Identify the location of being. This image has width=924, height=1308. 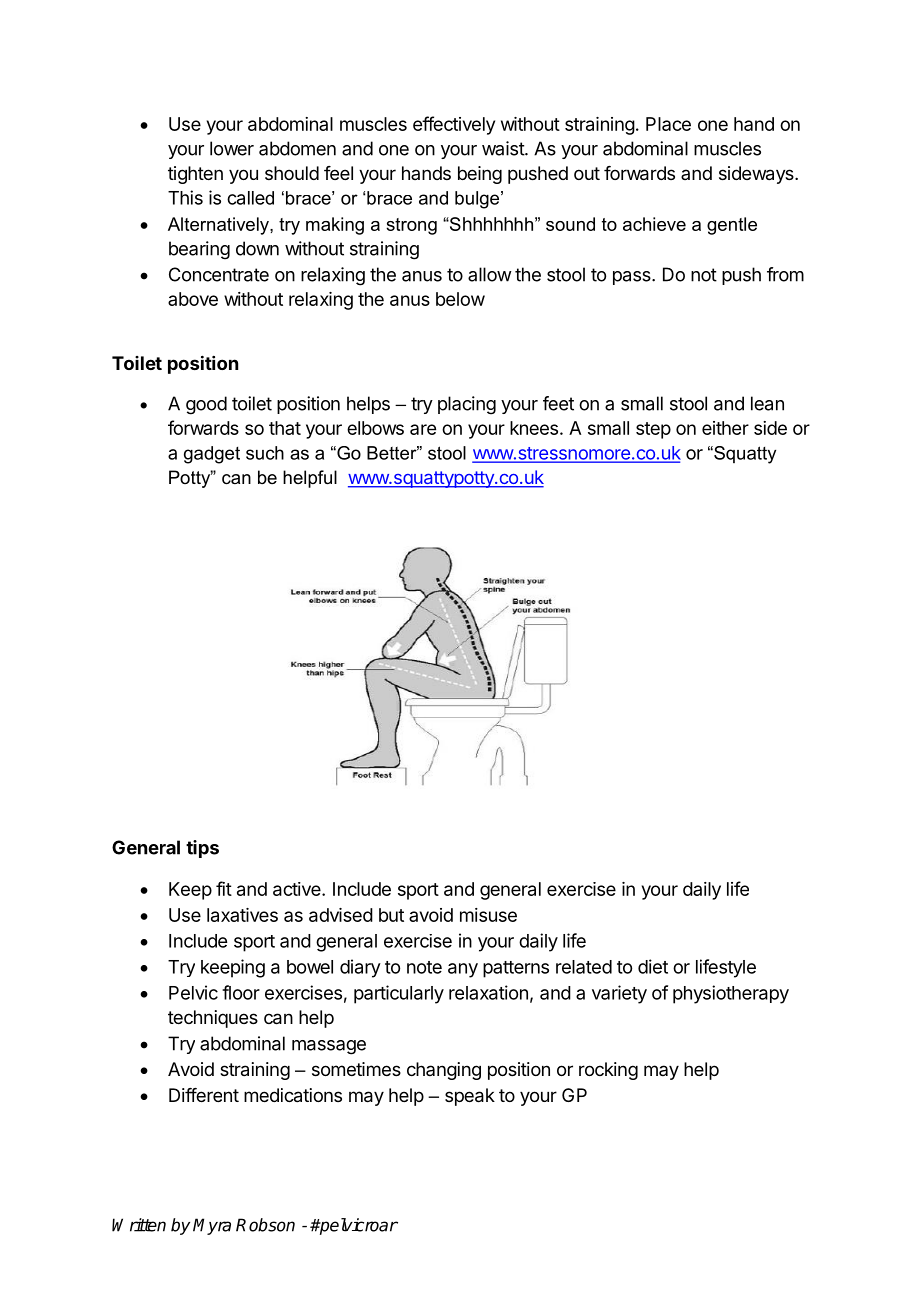
(480, 175).
